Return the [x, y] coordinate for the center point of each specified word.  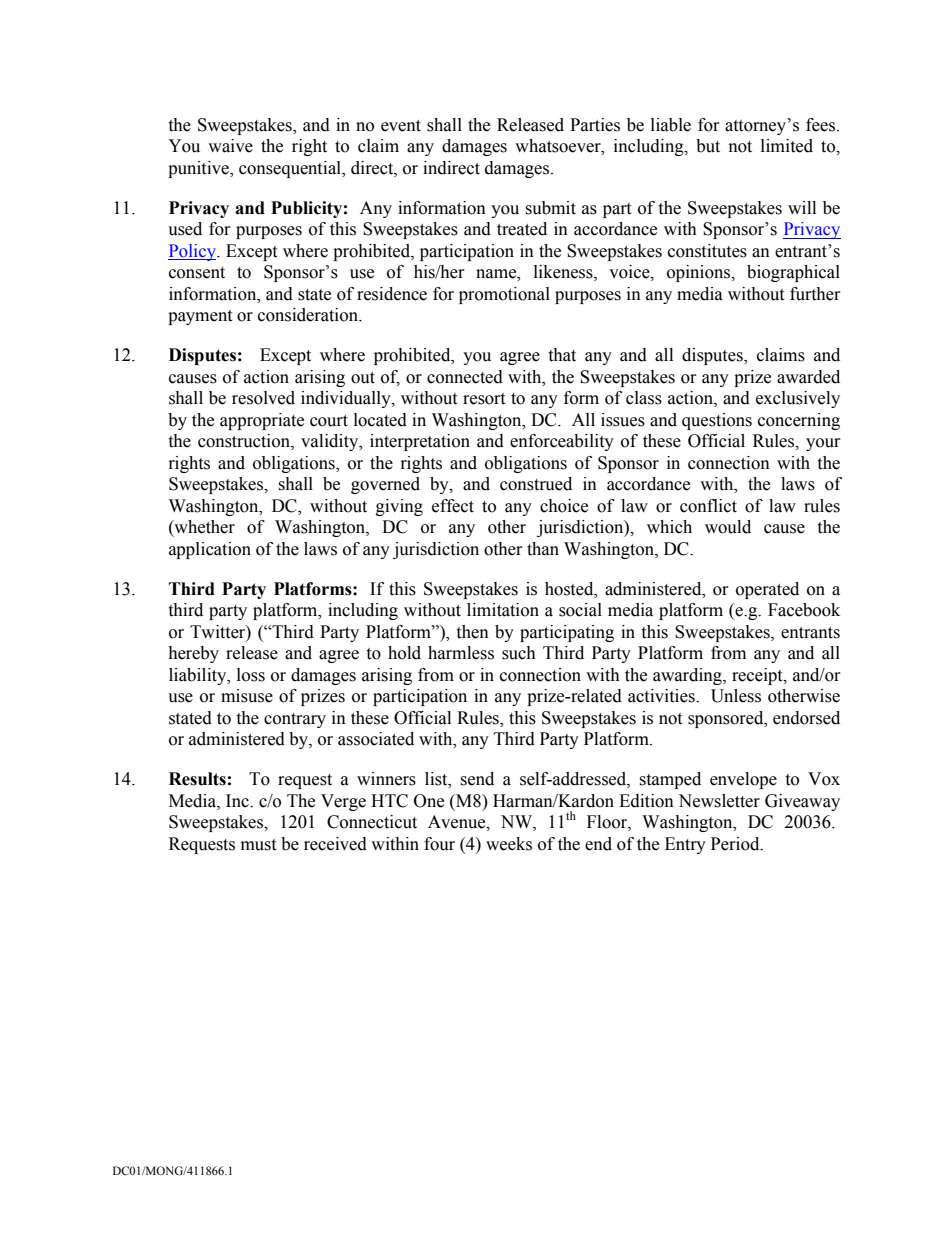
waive [230, 146]
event [401, 126]
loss [251, 675]
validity [331, 442]
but [708, 146]
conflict [708, 506]
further [815, 294]
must [258, 845]
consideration [309, 315]
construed [536, 484]
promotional [504, 295]
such [519, 653]
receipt [758, 676]
